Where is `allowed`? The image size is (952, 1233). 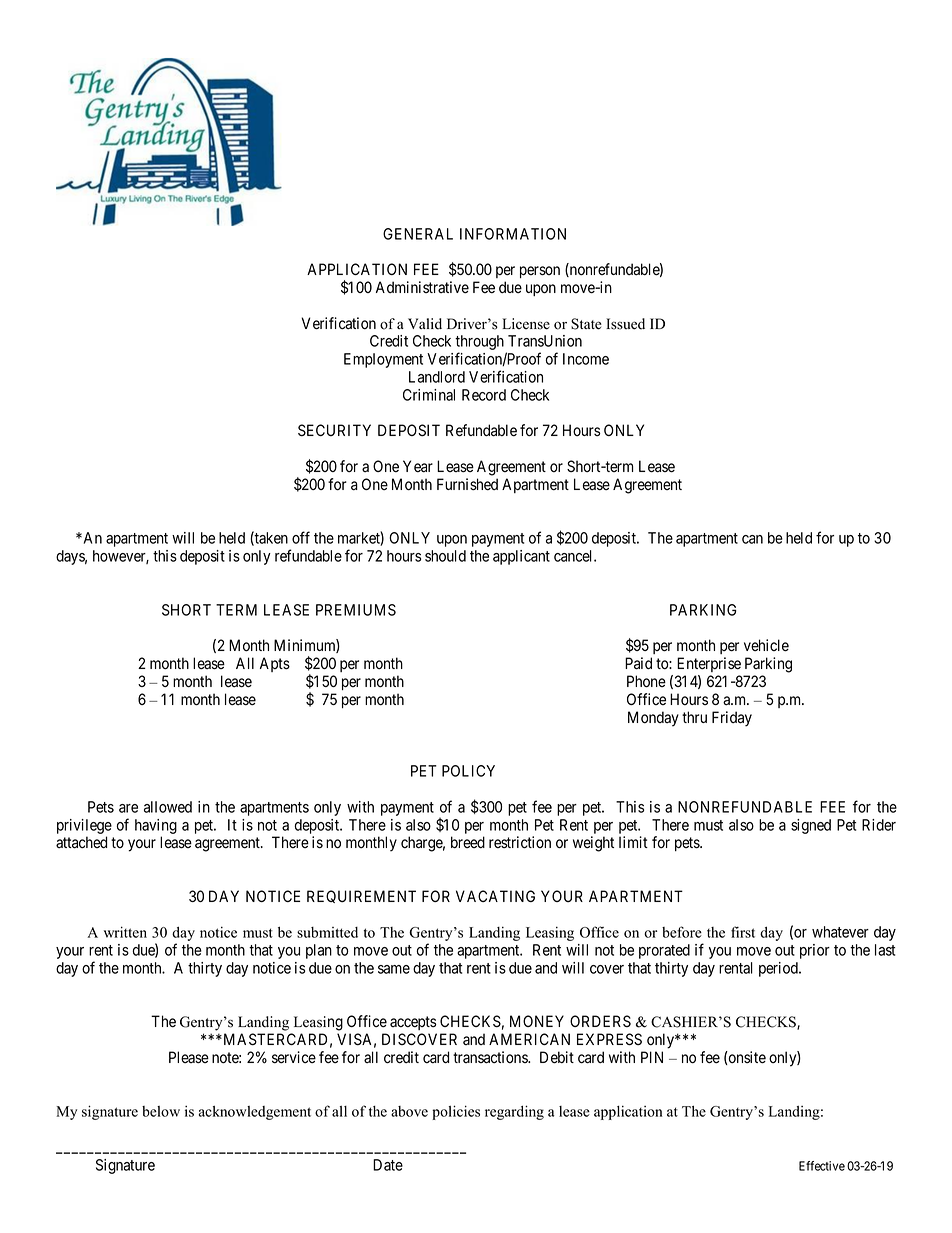
allowed is located at coordinates (168, 807).
